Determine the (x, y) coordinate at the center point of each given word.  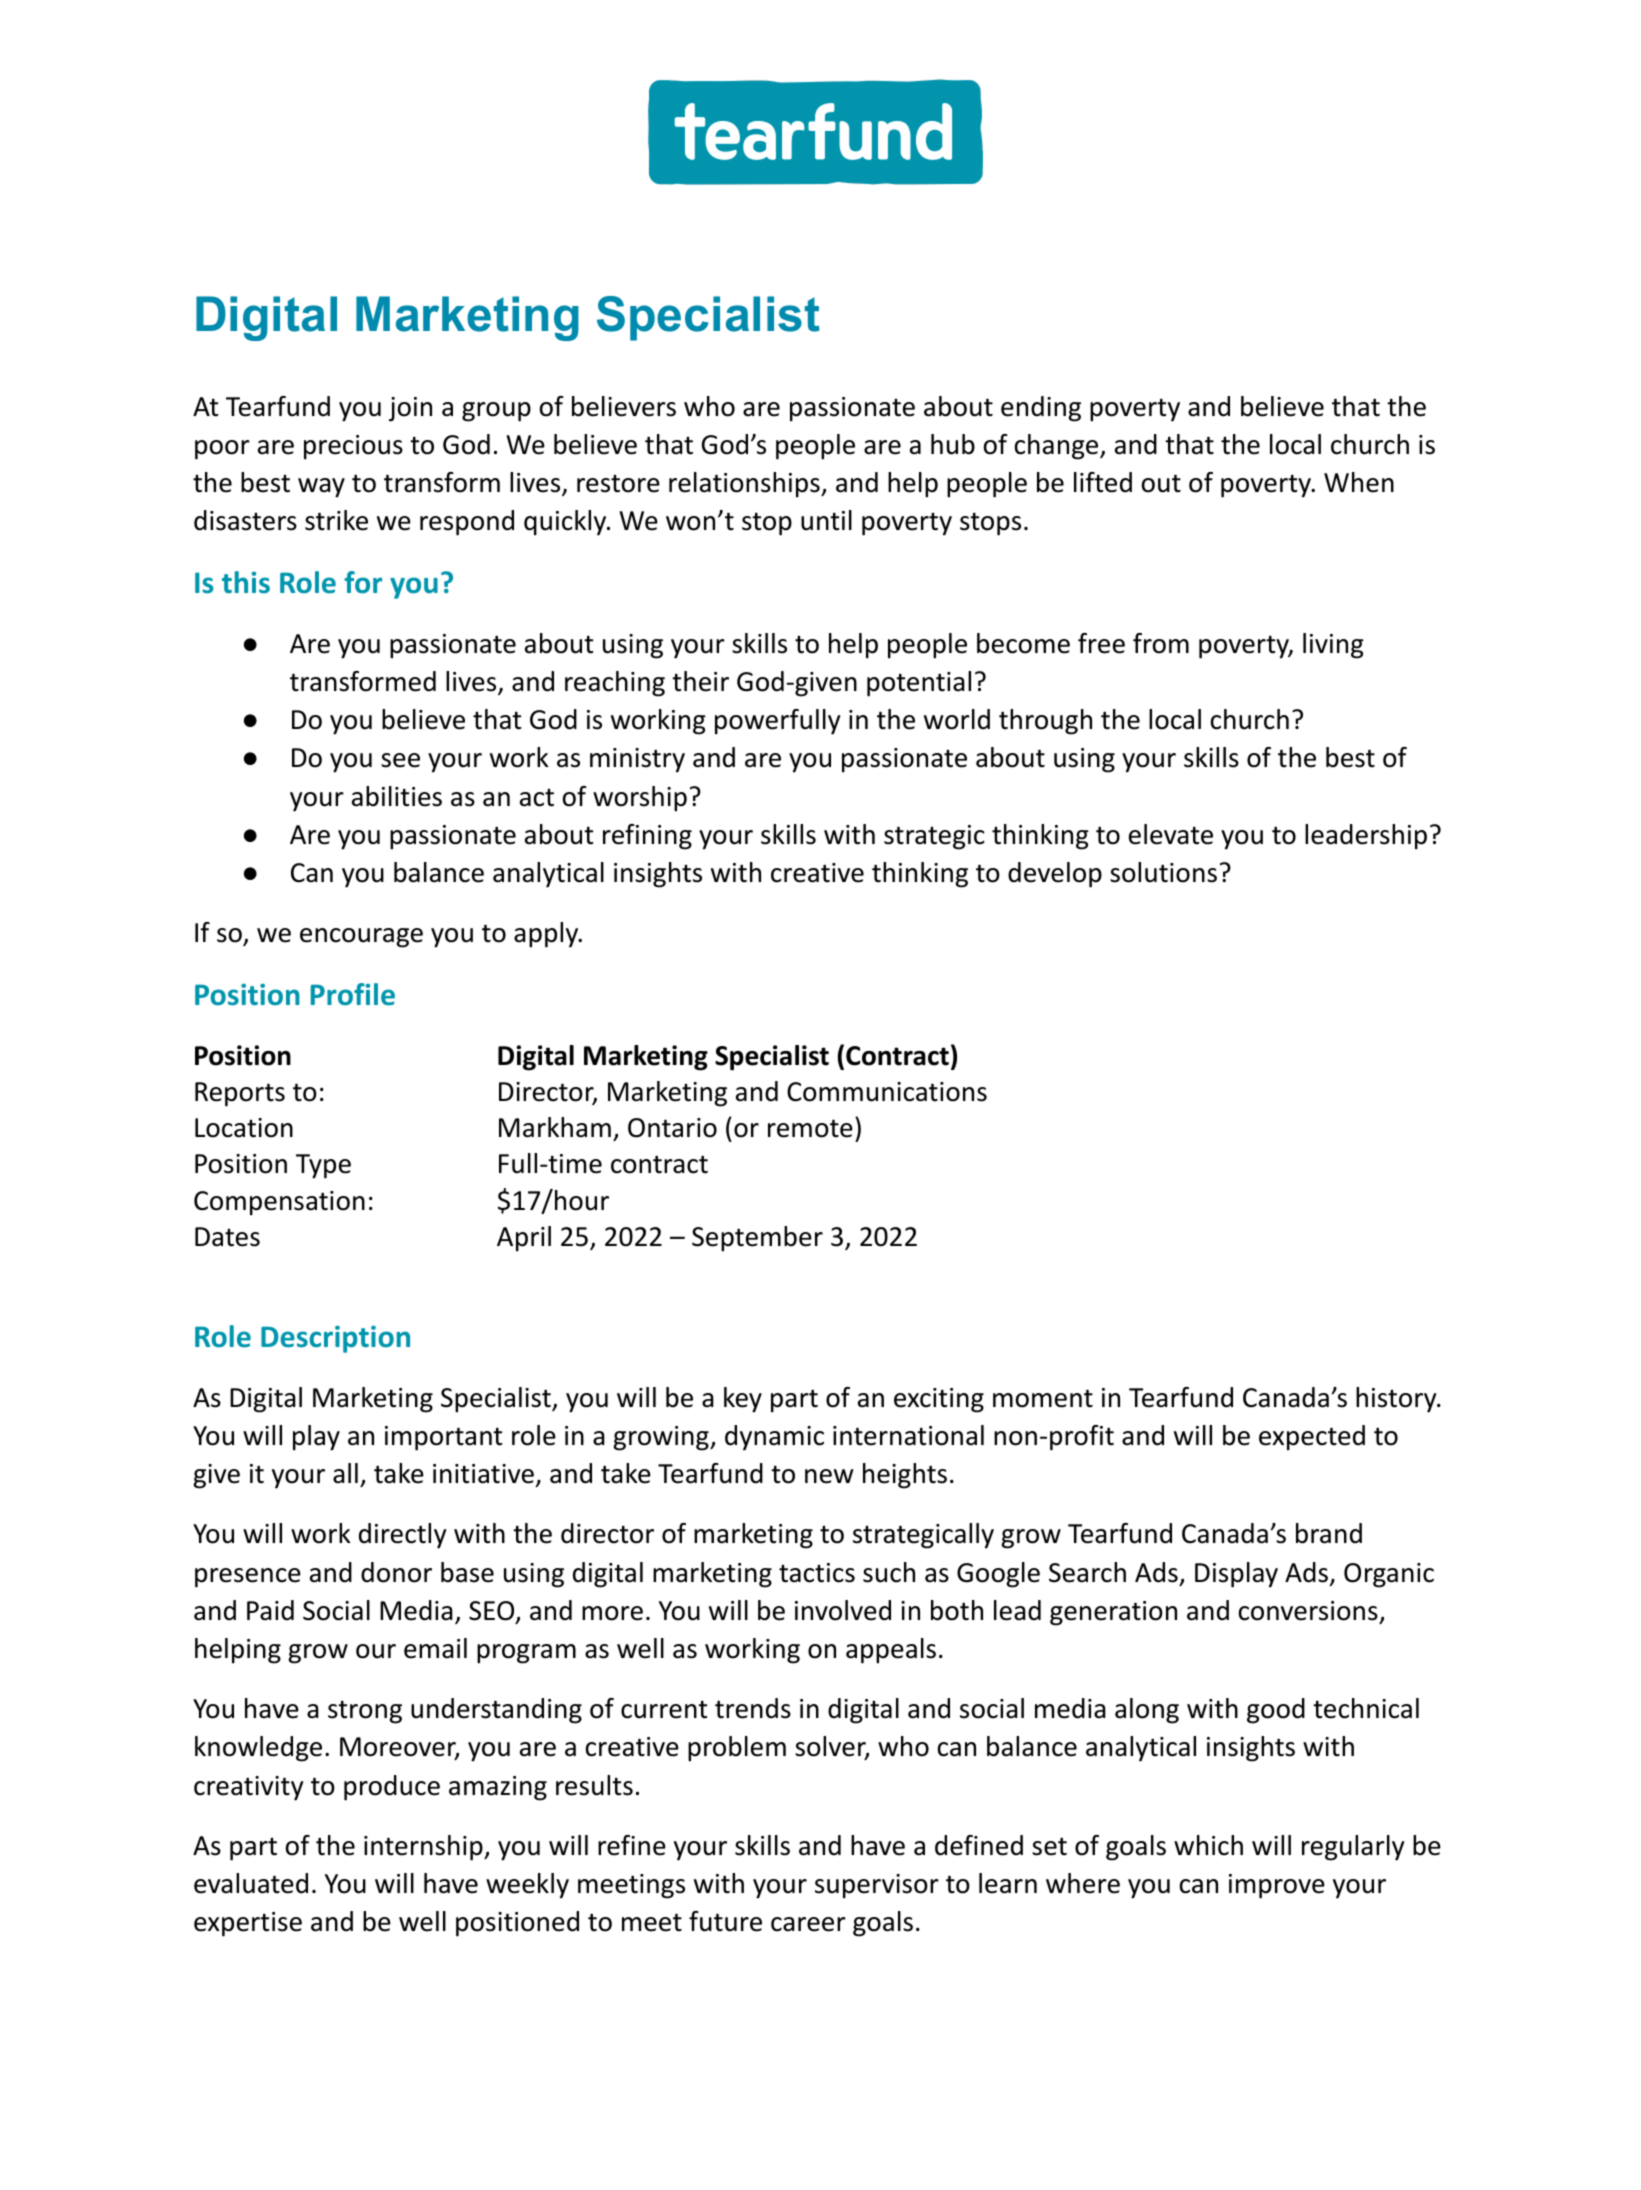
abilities (397, 796)
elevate (1171, 834)
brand (1329, 1533)
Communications (887, 1092)
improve (1277, 1886)
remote (810, 1128)
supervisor (877, 1886)
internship (424, 1848)
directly (402, 1536)
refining (647, 837)
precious (353, 447)
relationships (745, 485)
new (829, 1476)
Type (323, 1166)
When (1359, 482)
